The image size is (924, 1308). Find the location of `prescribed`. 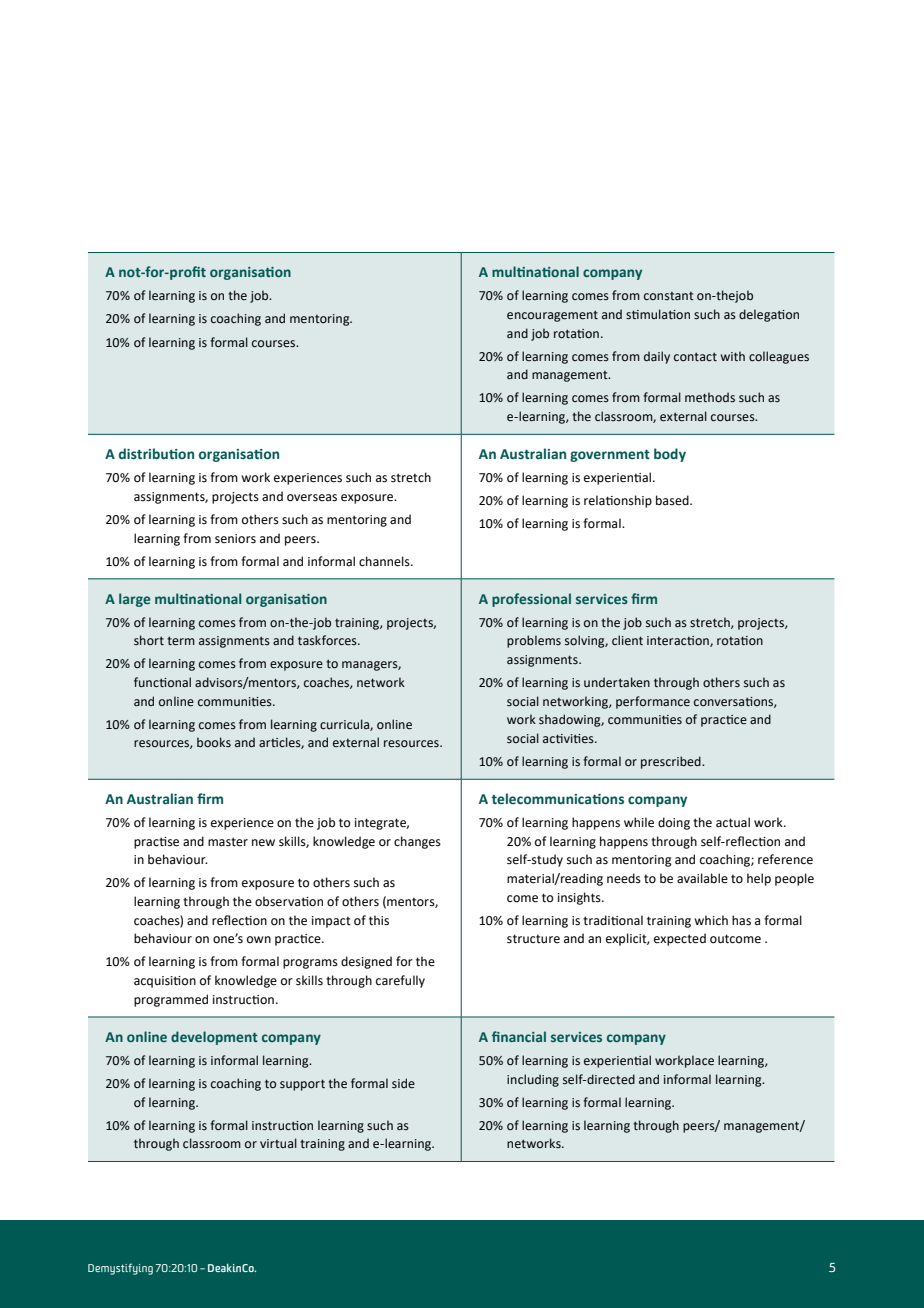

prescribed is located at coordinates (672, 762).
